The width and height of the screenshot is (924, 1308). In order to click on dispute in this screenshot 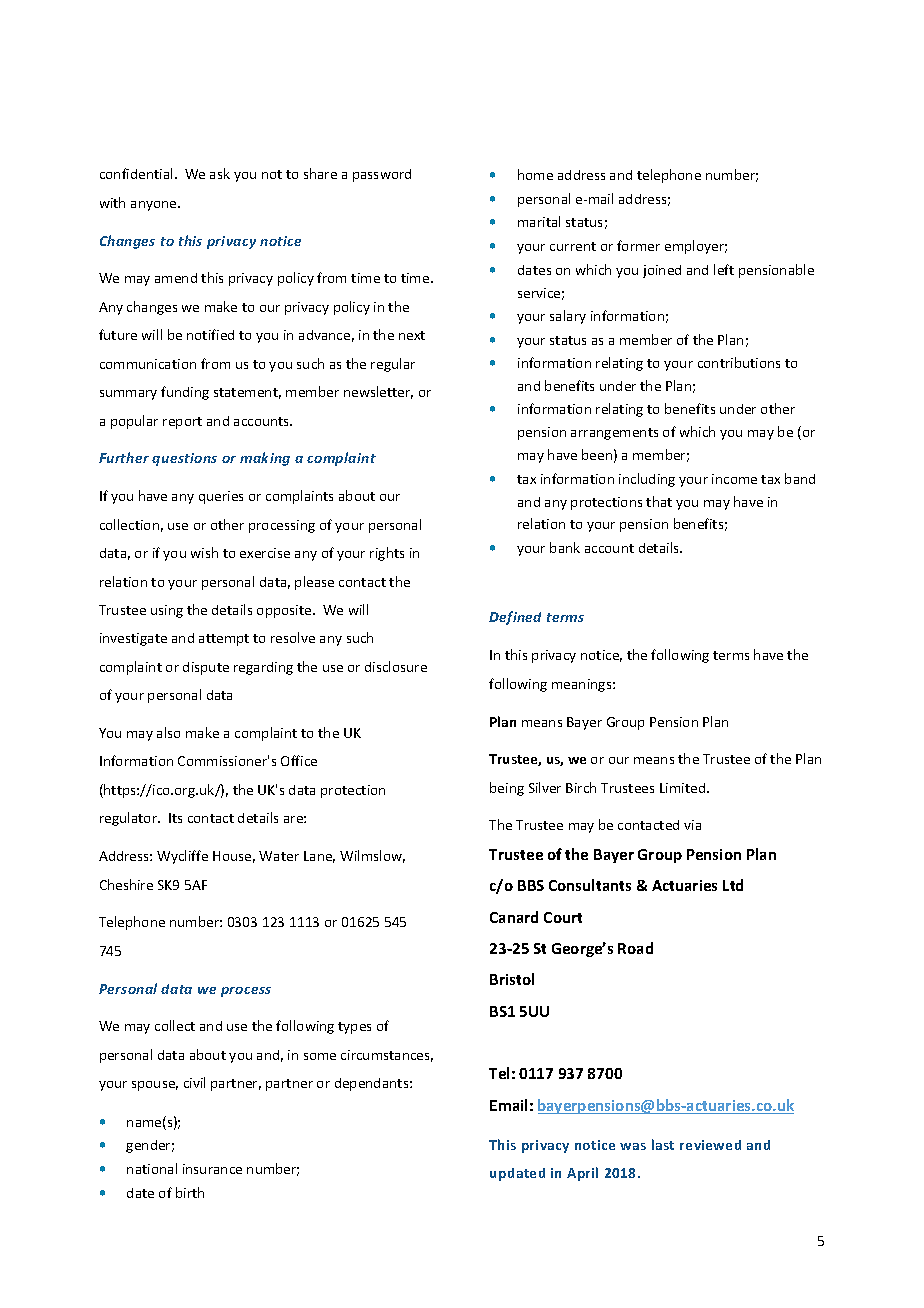, I will do `click(206, 668)`.
